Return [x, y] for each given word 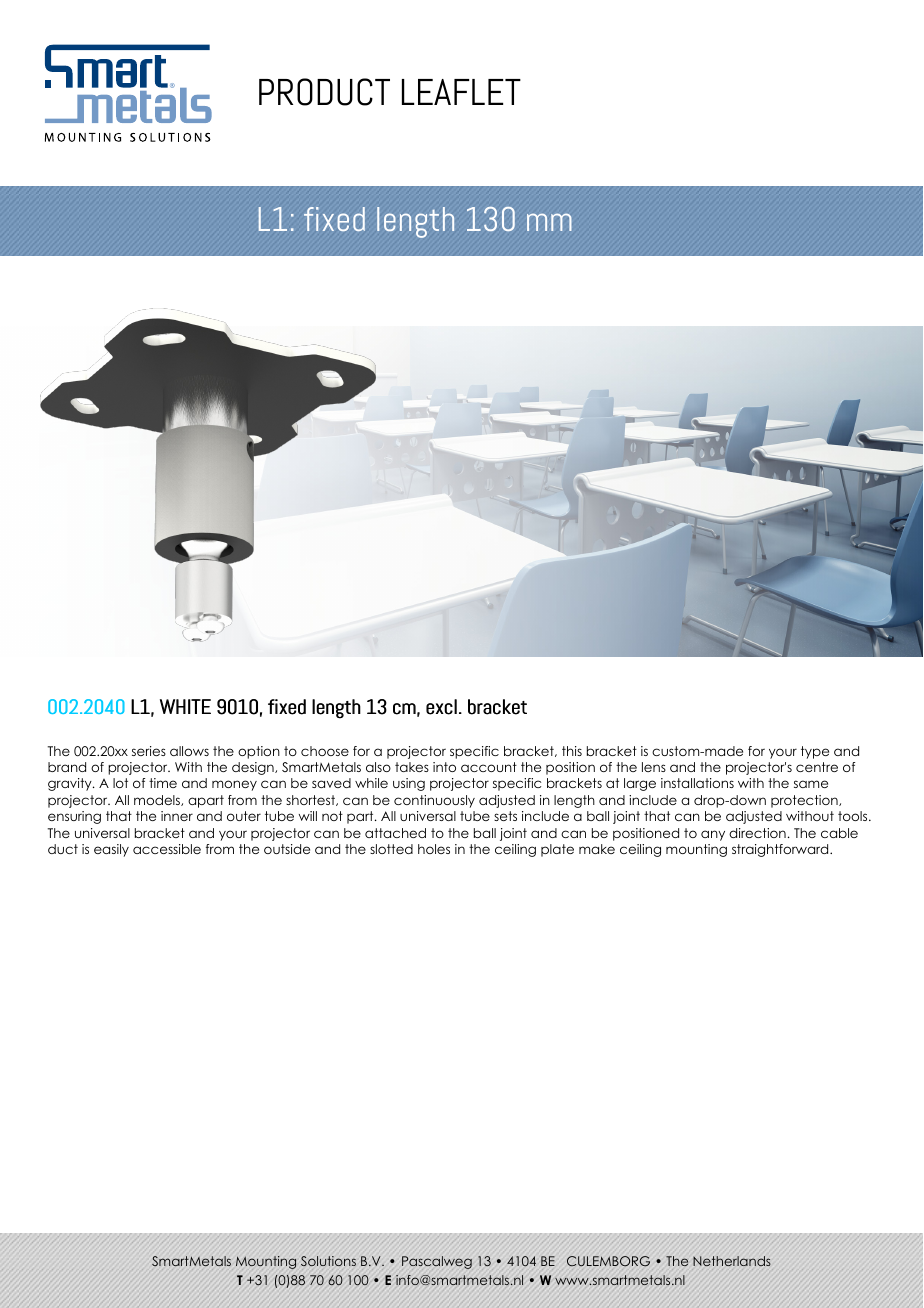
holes [434, 849]
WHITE [185, 706]
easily [111, 850]
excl [441, 707]
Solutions [328, 1261]
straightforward [781, 850]
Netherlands [732, 1261]
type [815, 752]
